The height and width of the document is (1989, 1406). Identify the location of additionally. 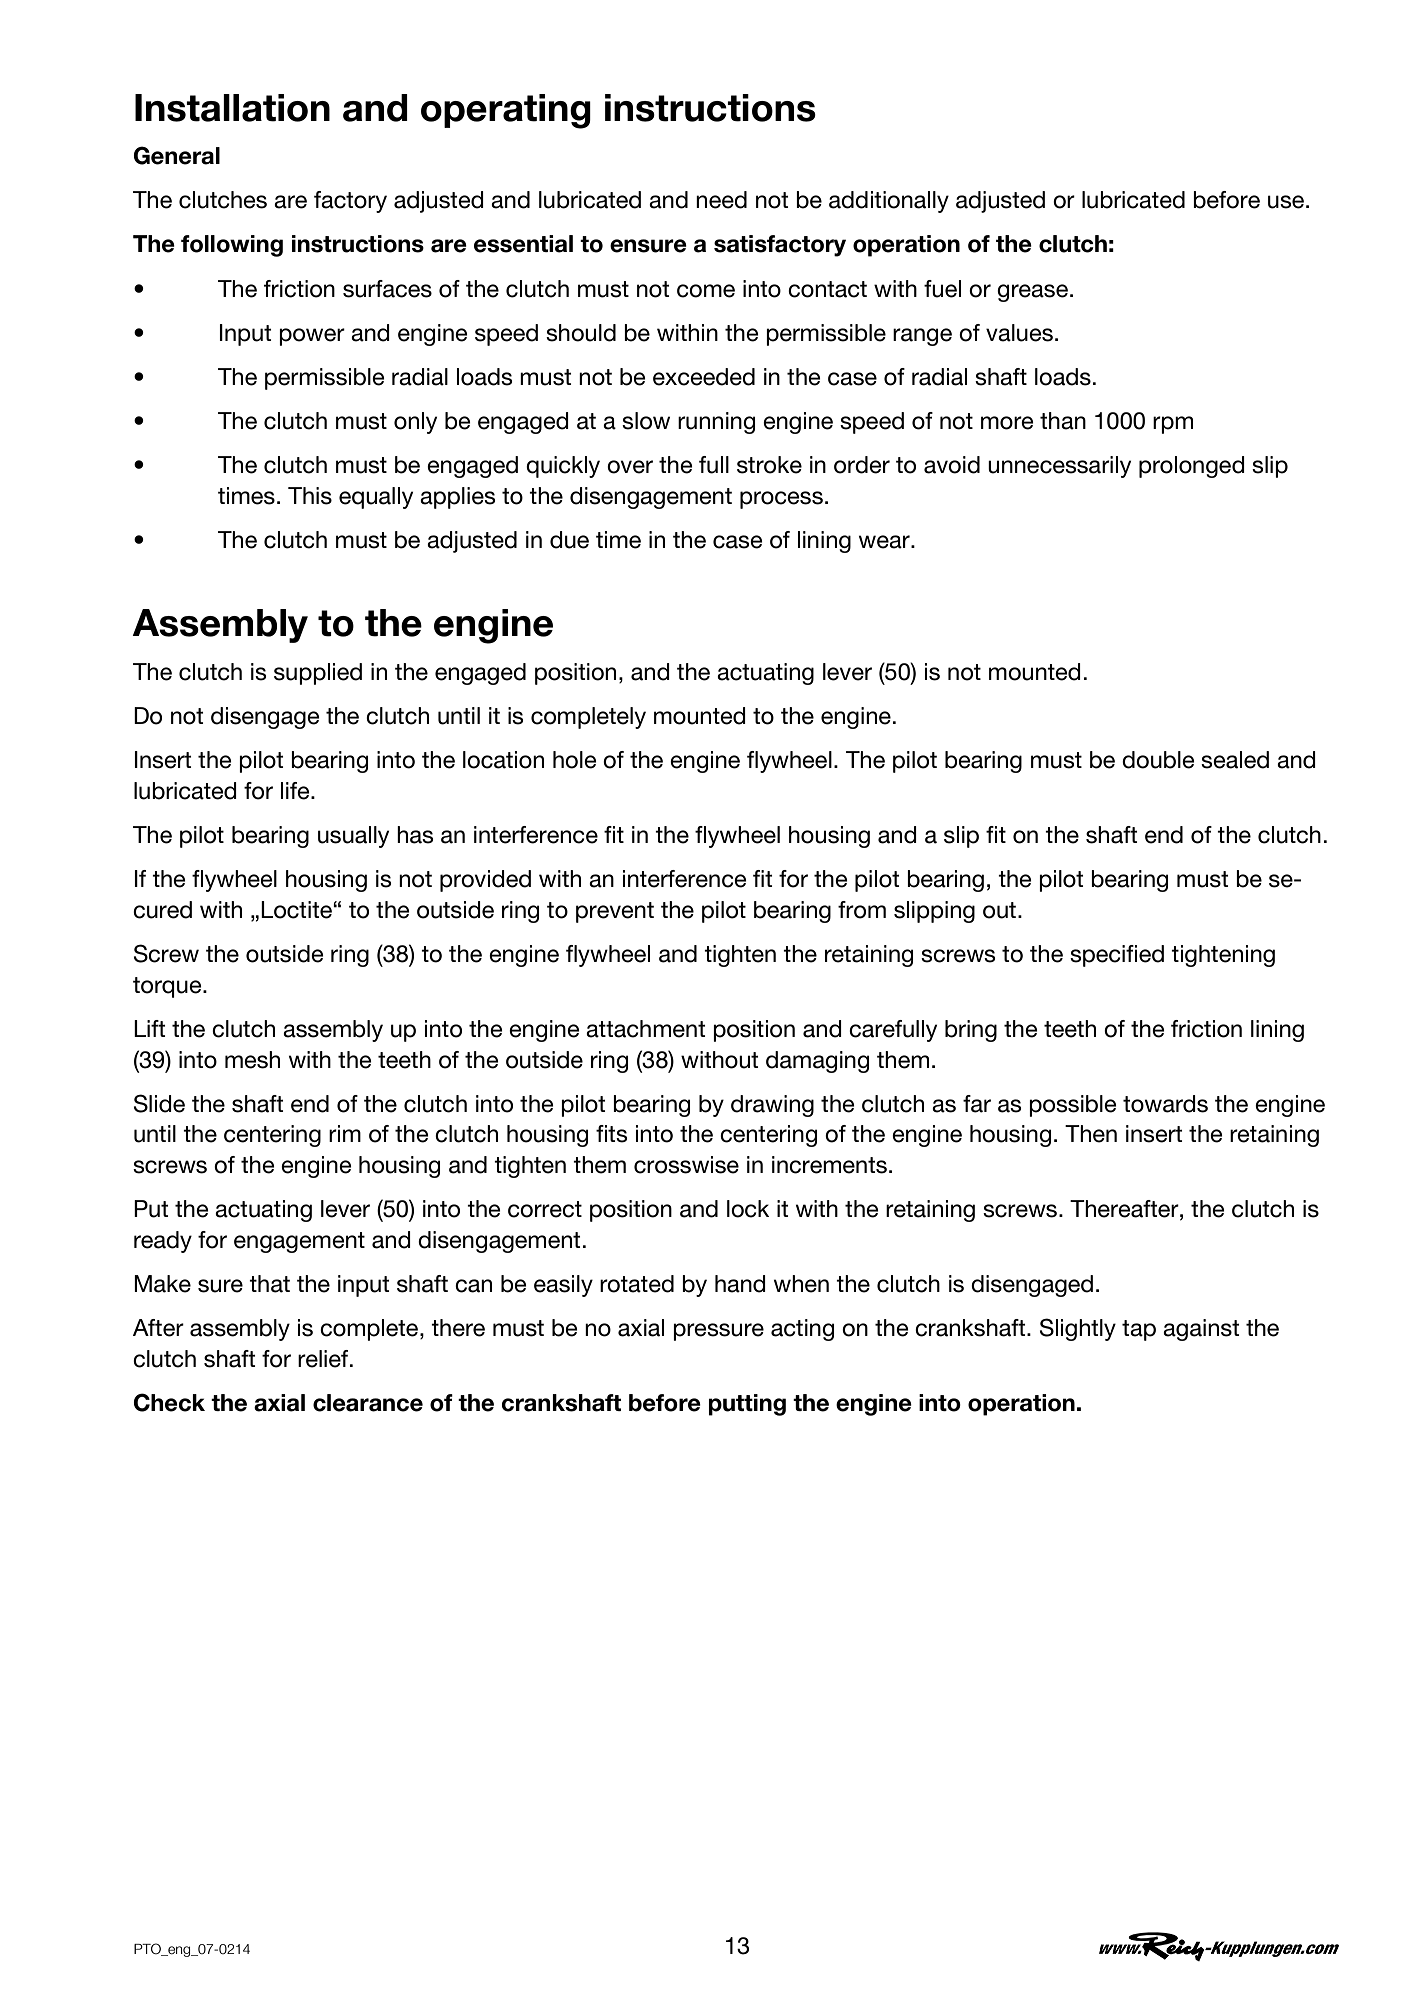
(889, 202).
